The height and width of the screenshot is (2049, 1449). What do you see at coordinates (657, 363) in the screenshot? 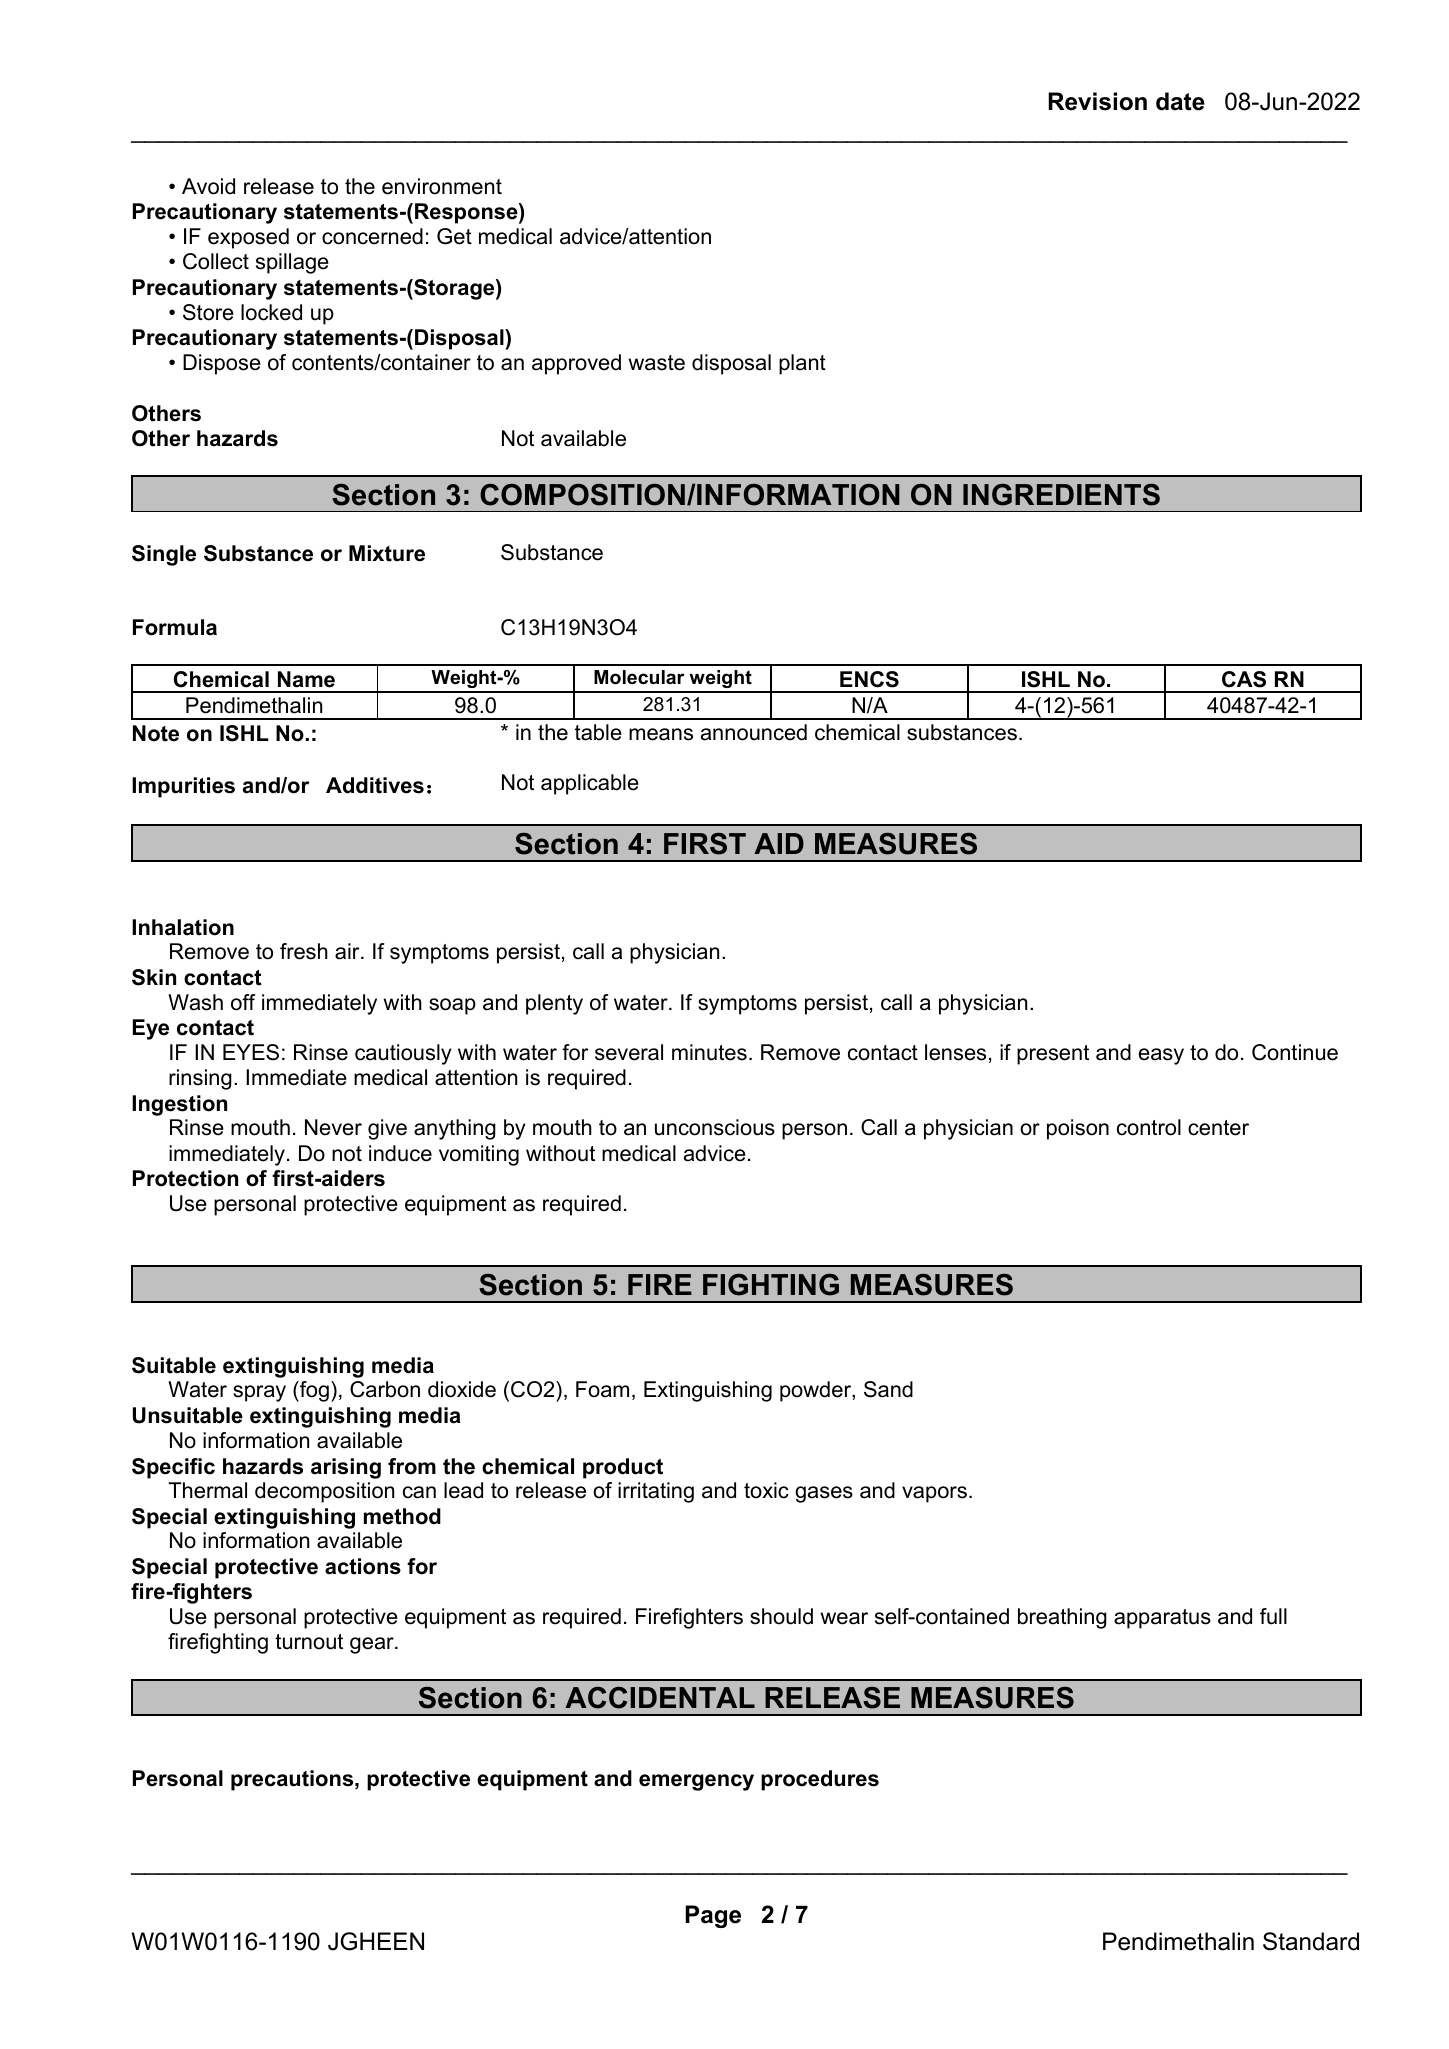
I see `waste` at bounding box center [657, 363].
